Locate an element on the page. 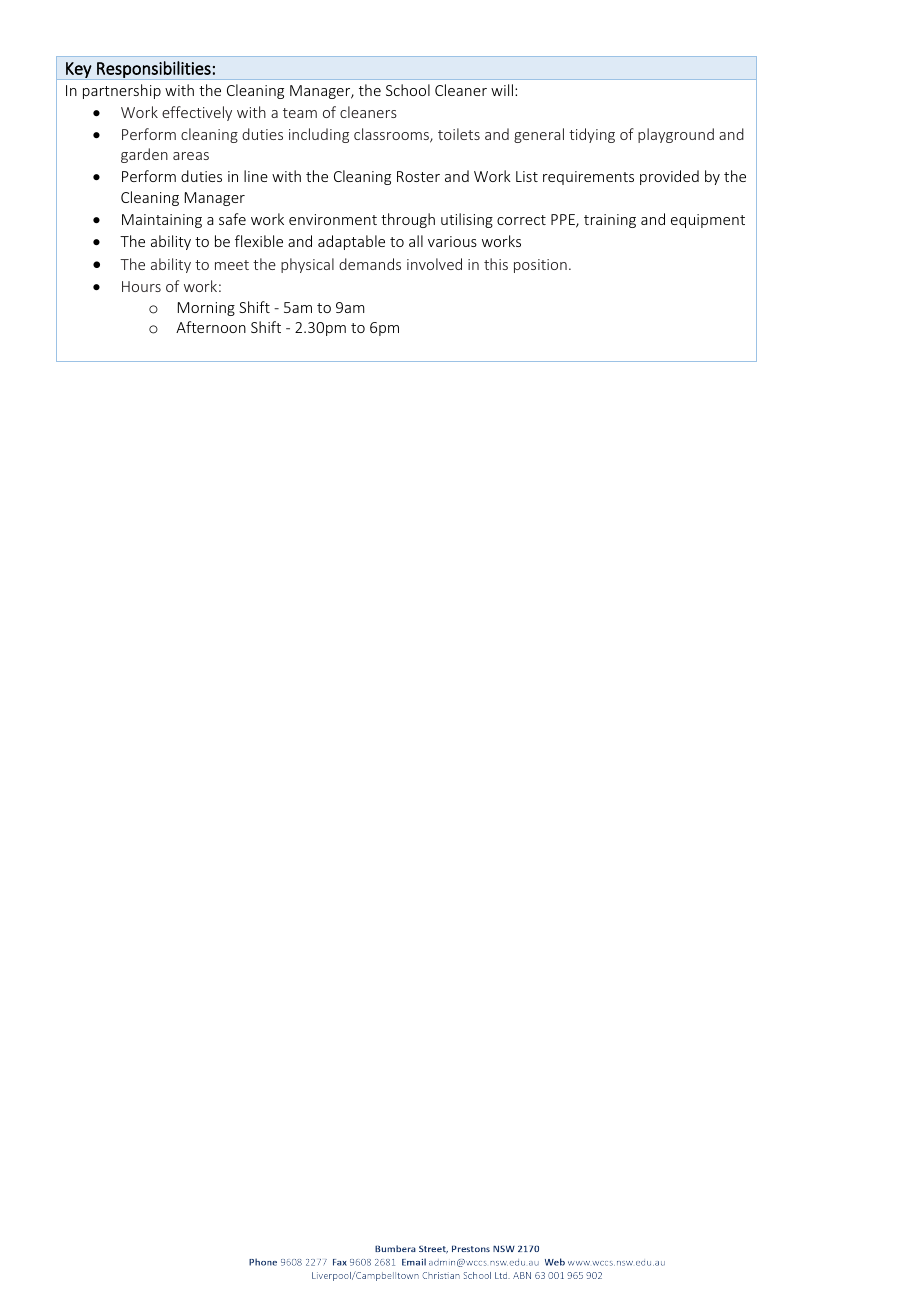 The width and height of the image is (924, 1308). training is located at coordinates (610, 221).
